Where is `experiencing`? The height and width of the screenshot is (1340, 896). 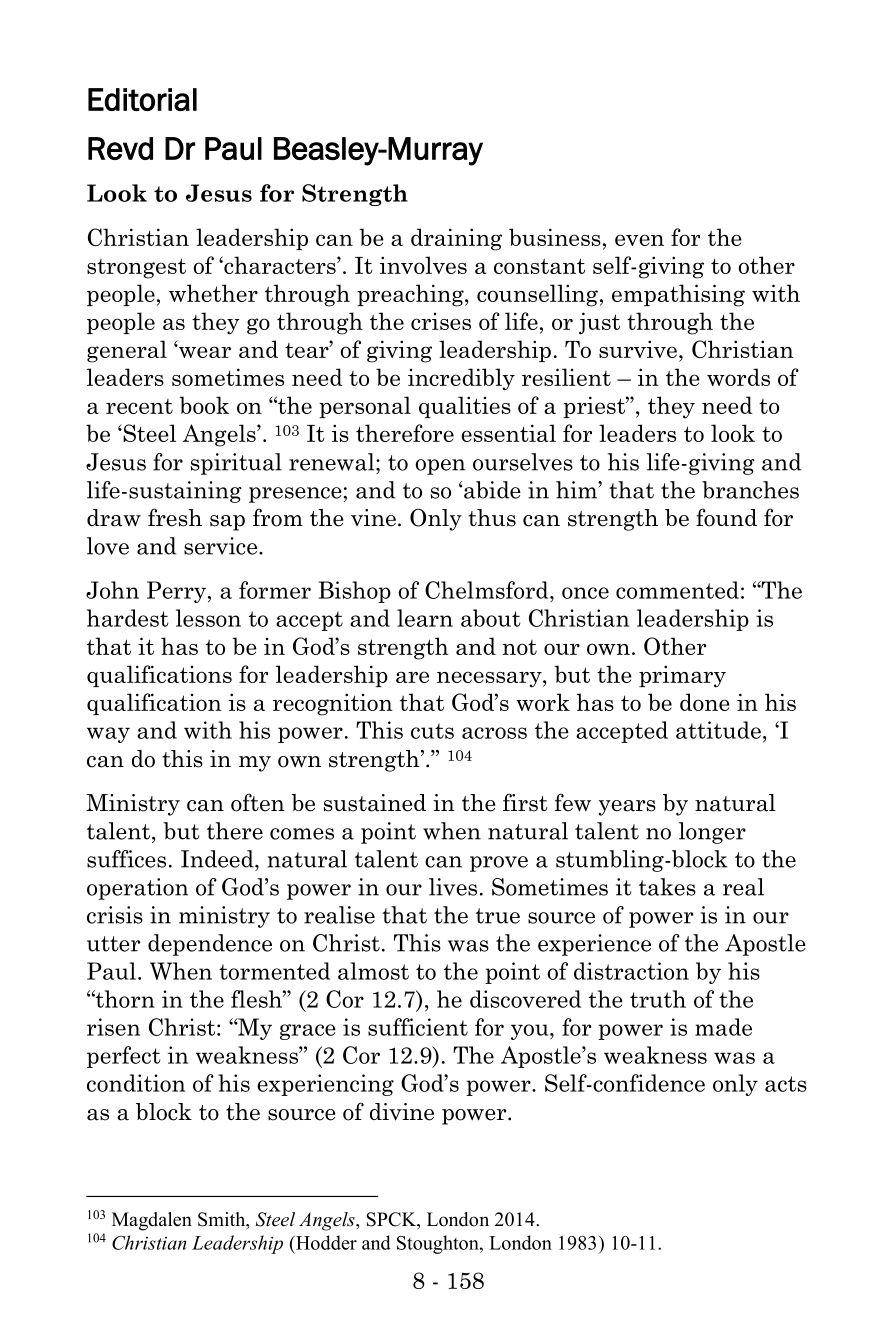 experiencing is located at coordinates (325, 1085).
